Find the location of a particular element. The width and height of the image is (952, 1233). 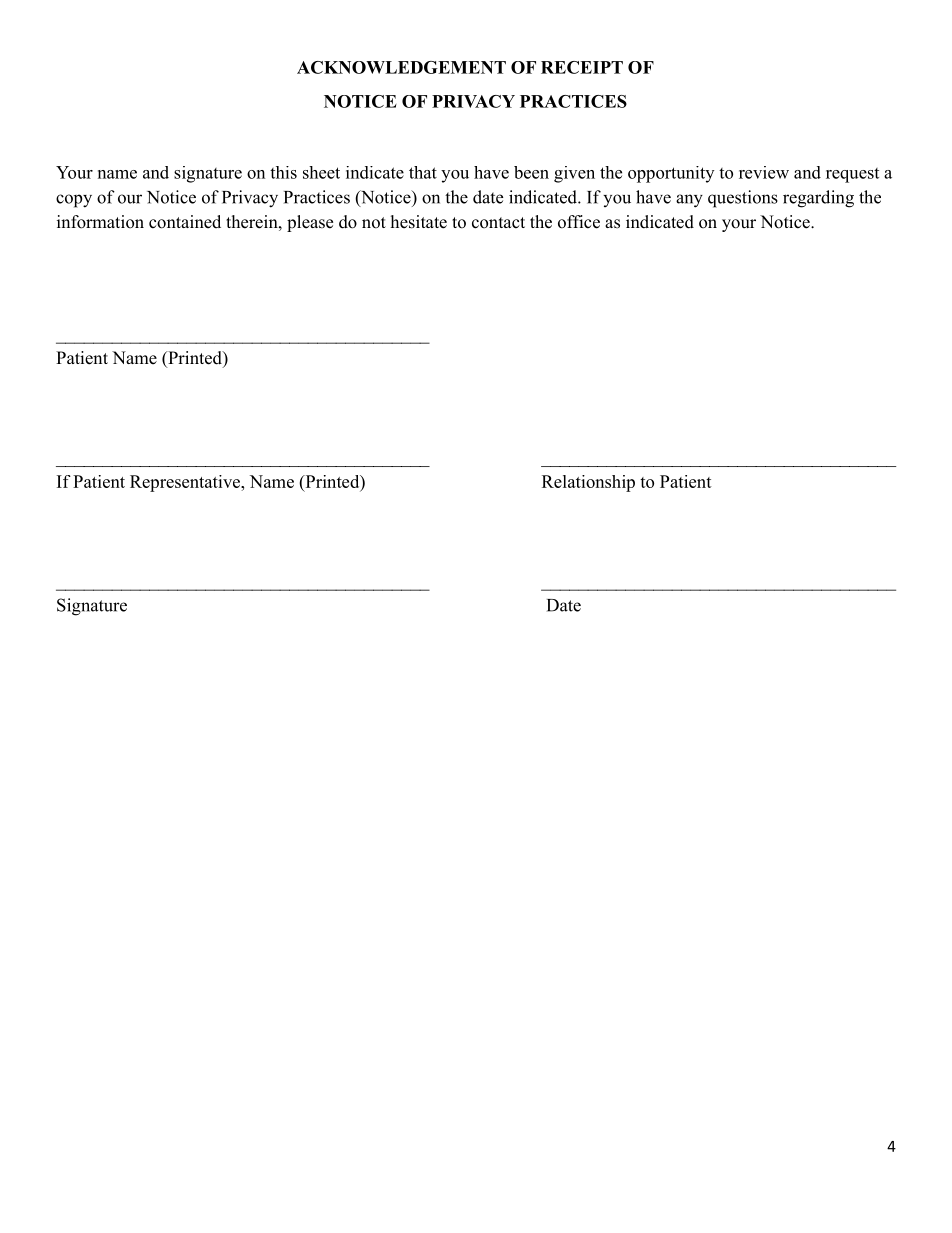

office is located at coordinates (579, 222).
